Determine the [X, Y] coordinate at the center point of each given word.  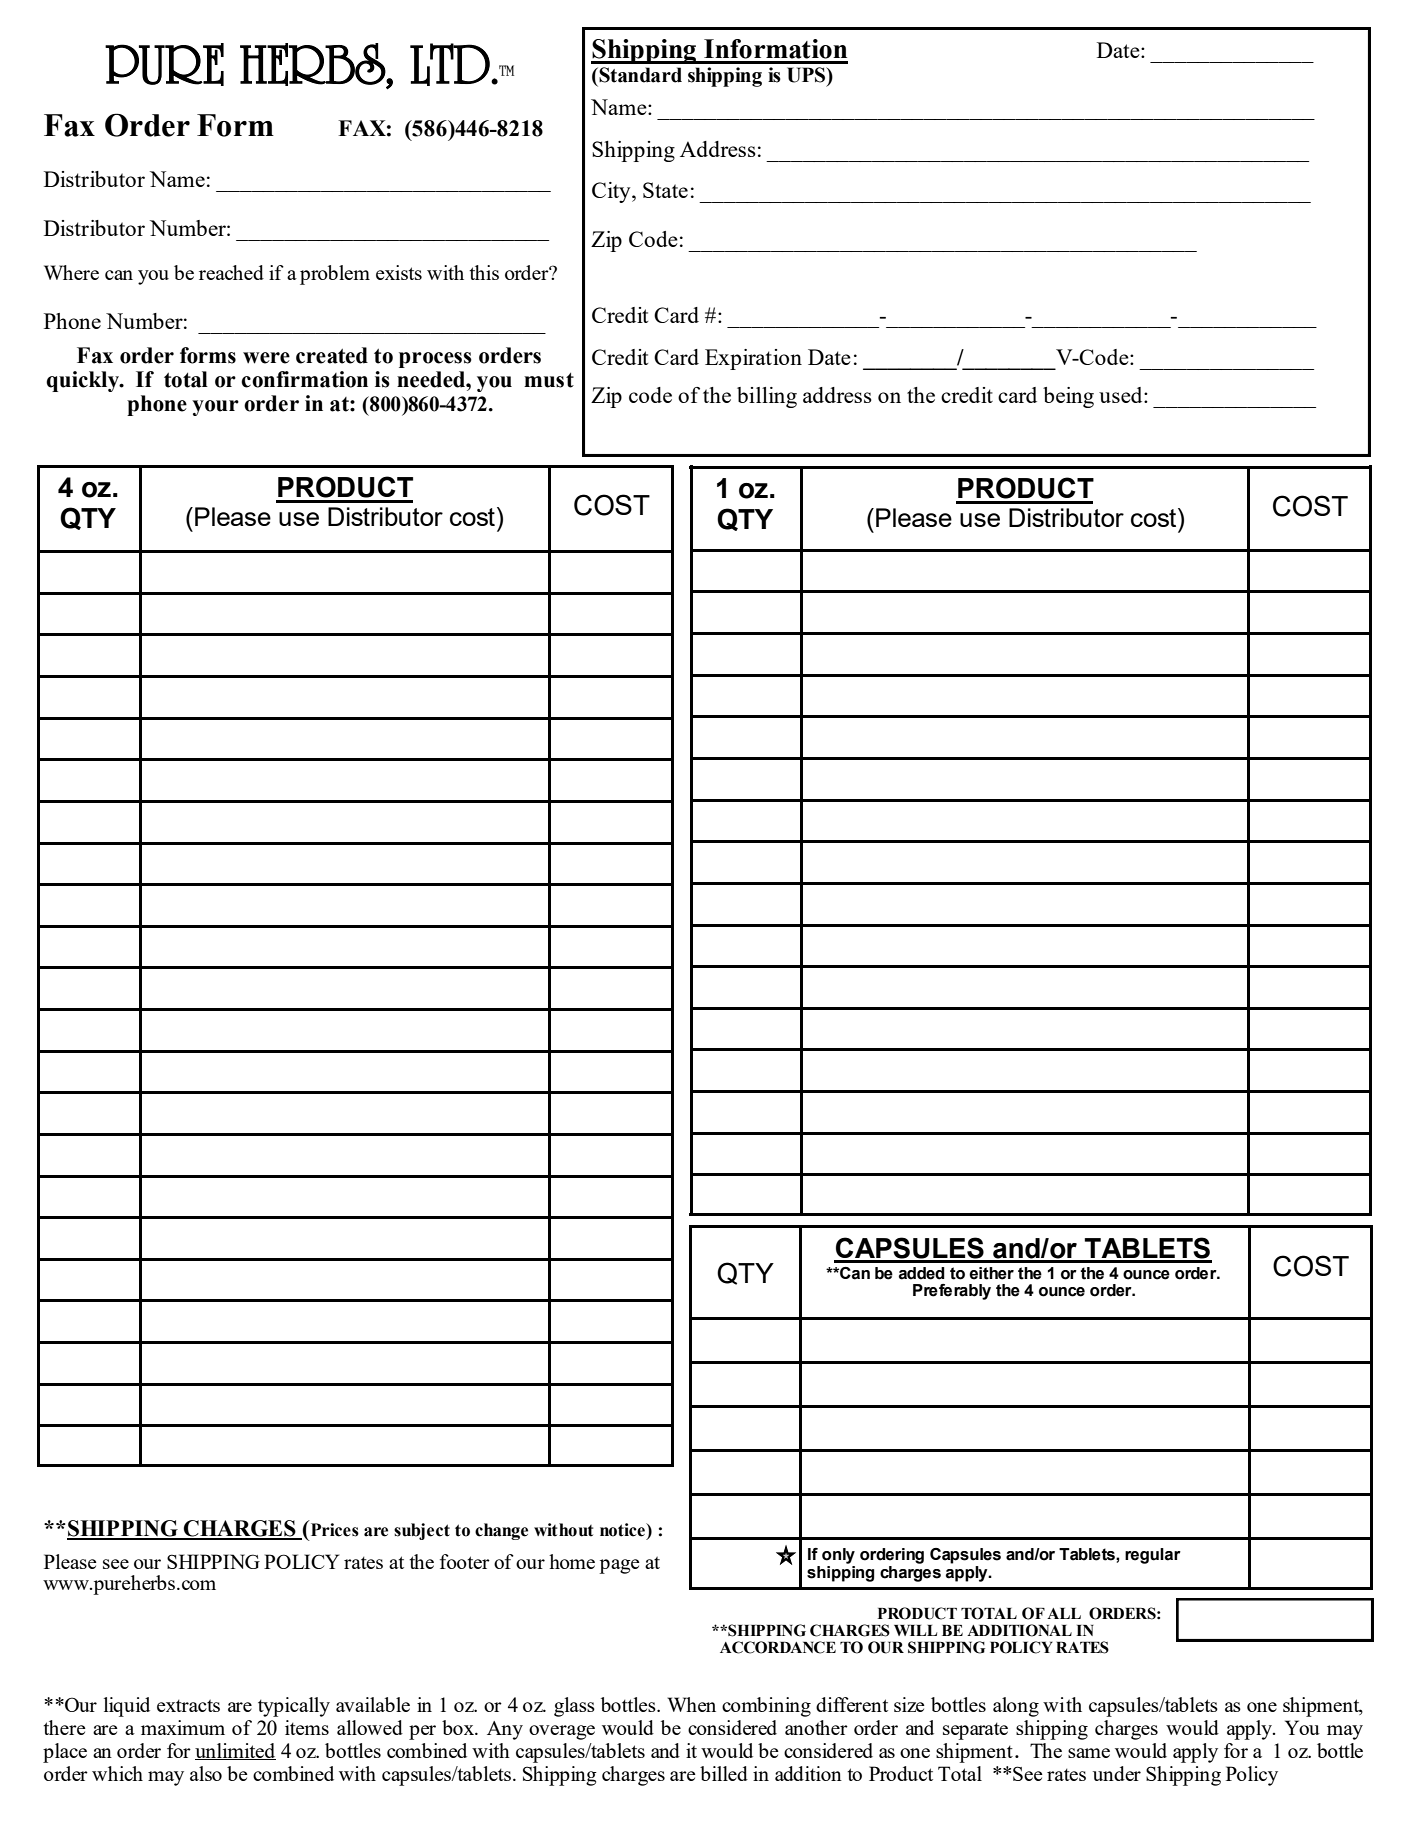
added [922, 1273]
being [1068, 397]
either [991, 1273]
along [1016, 1707]
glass [574, 1707]
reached [231, 272]
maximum [183, 1727]
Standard [640, 75]
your [215, 408]
